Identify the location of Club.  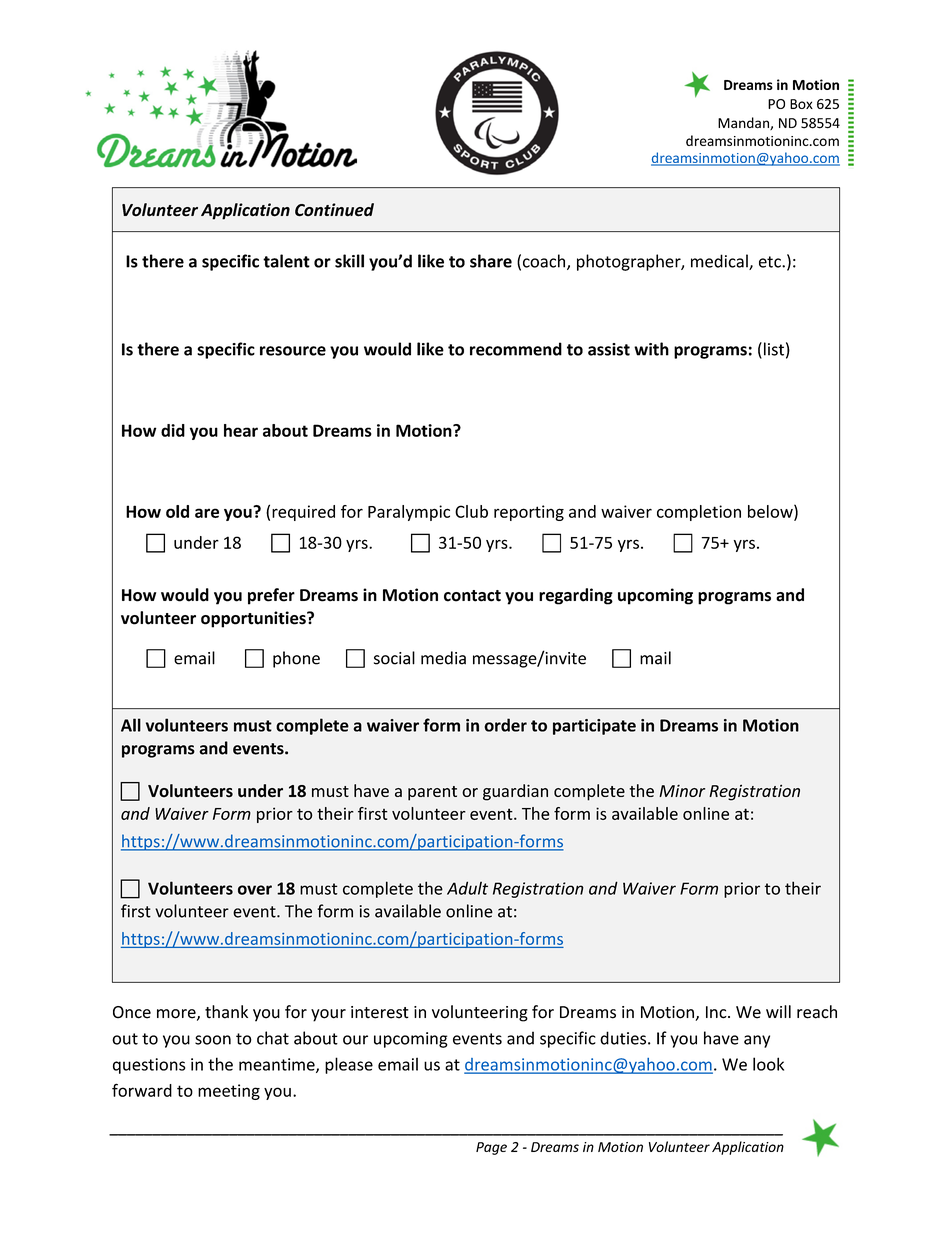
(471, 511).
